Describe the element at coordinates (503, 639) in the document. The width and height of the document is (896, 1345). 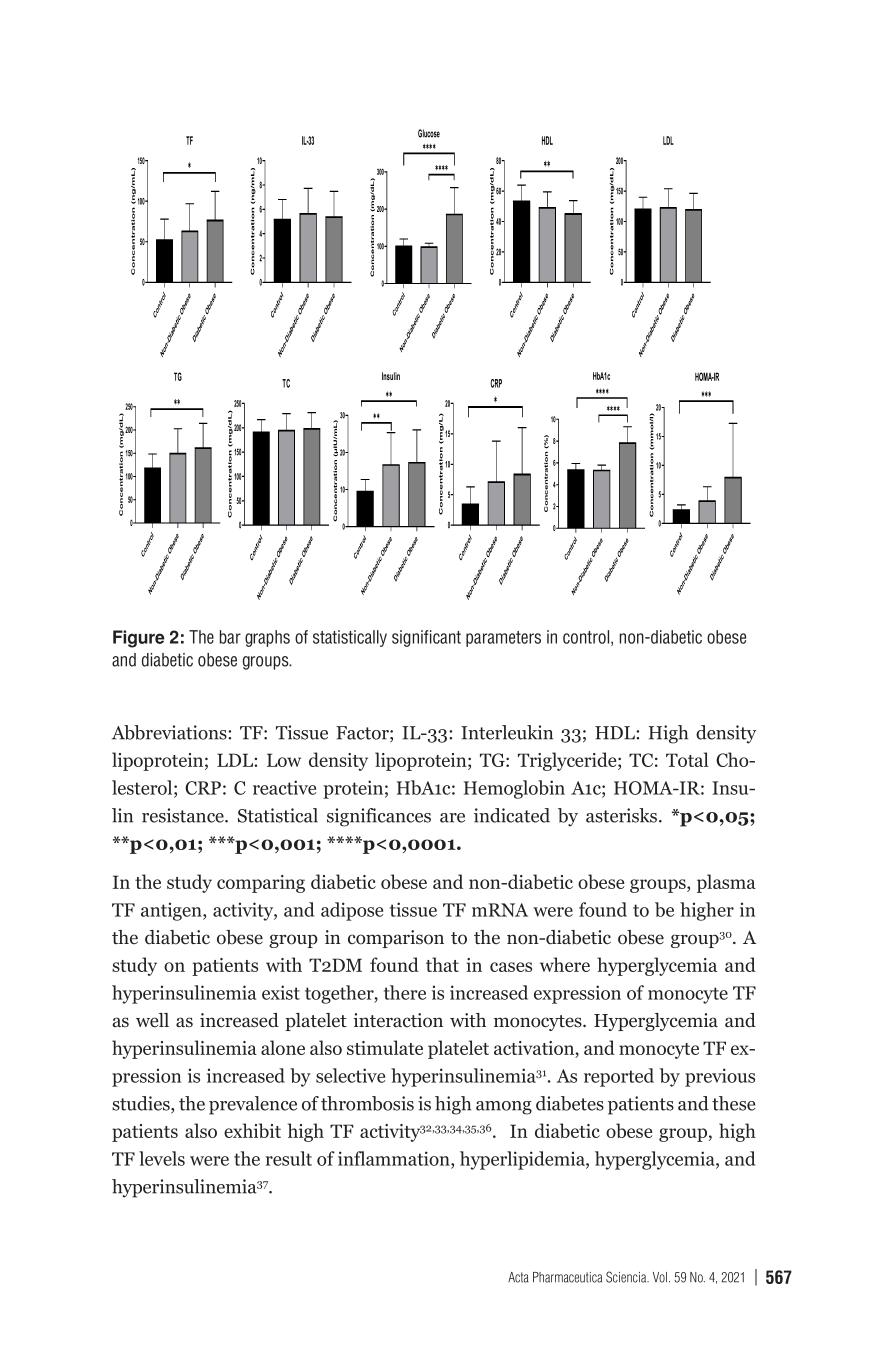
I see `parameters` at that location.
